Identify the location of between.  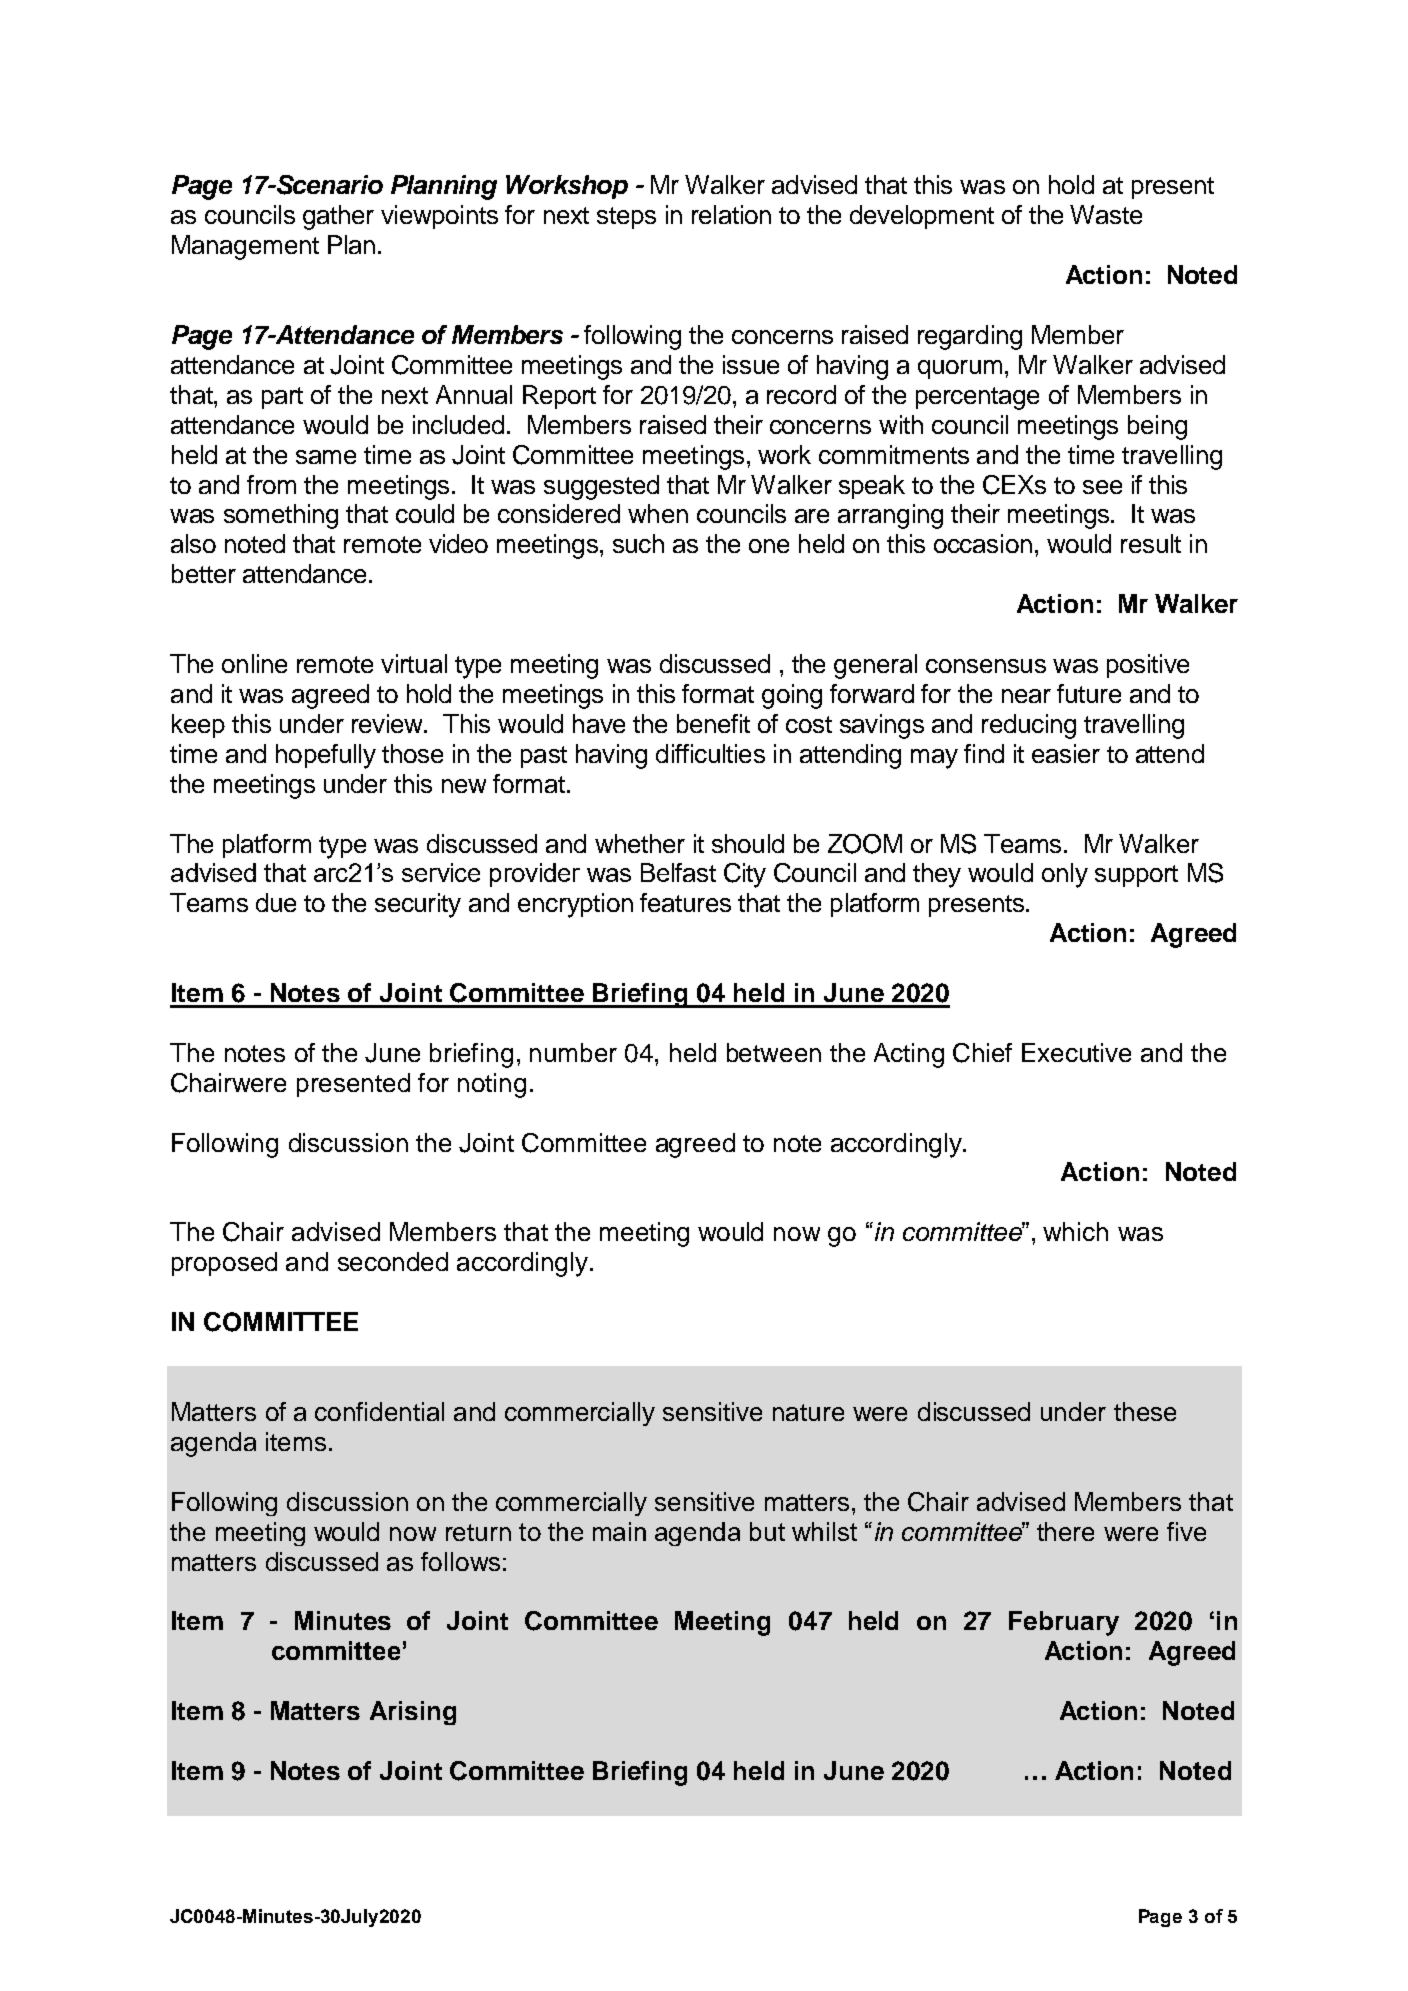
(774, 1052).
